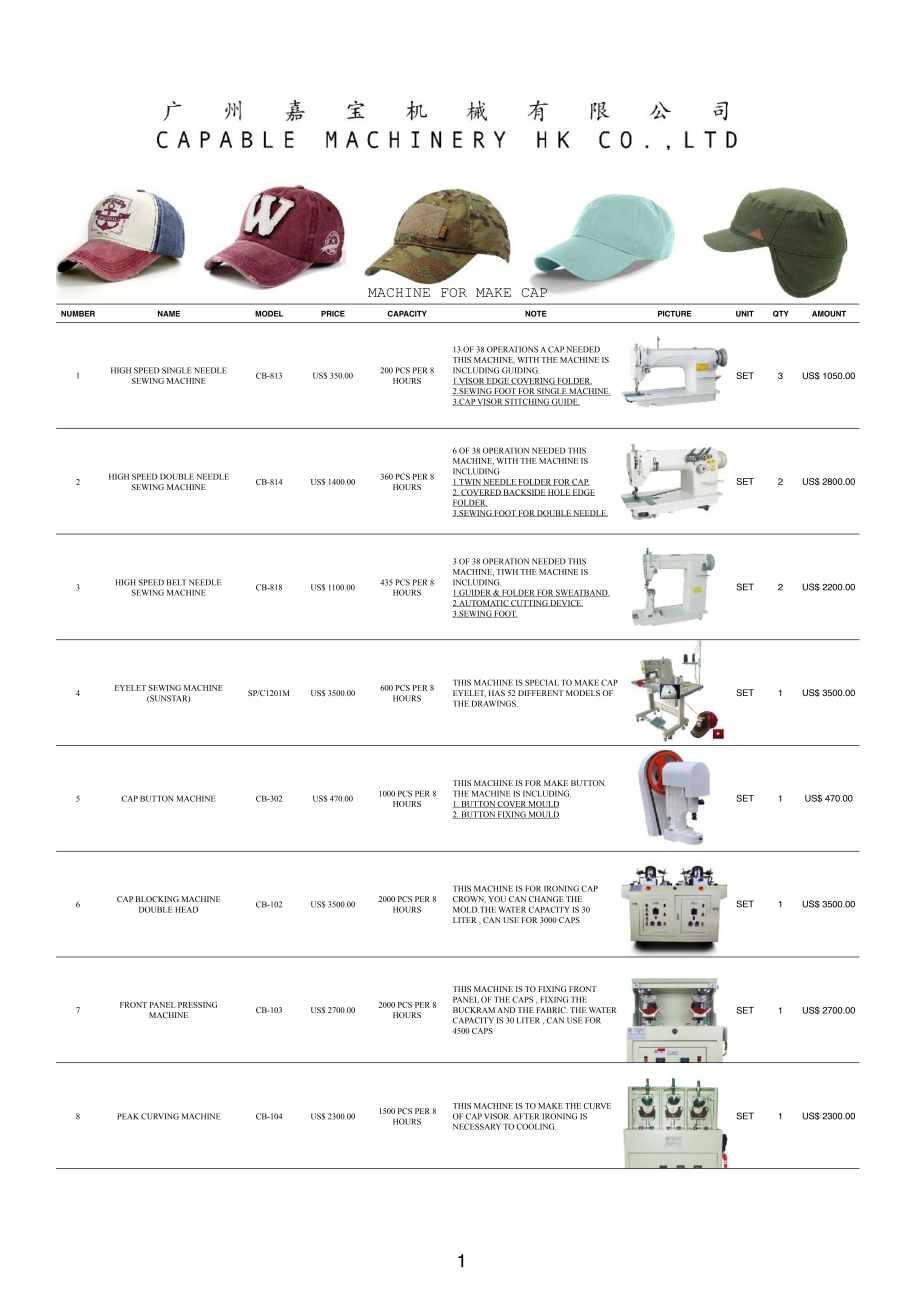 This screenshot has height=1308, width=924. What do you see at coordinates (186, 909) in the screenshot?
I see `HEAD` at bounding box center [186, 909].
